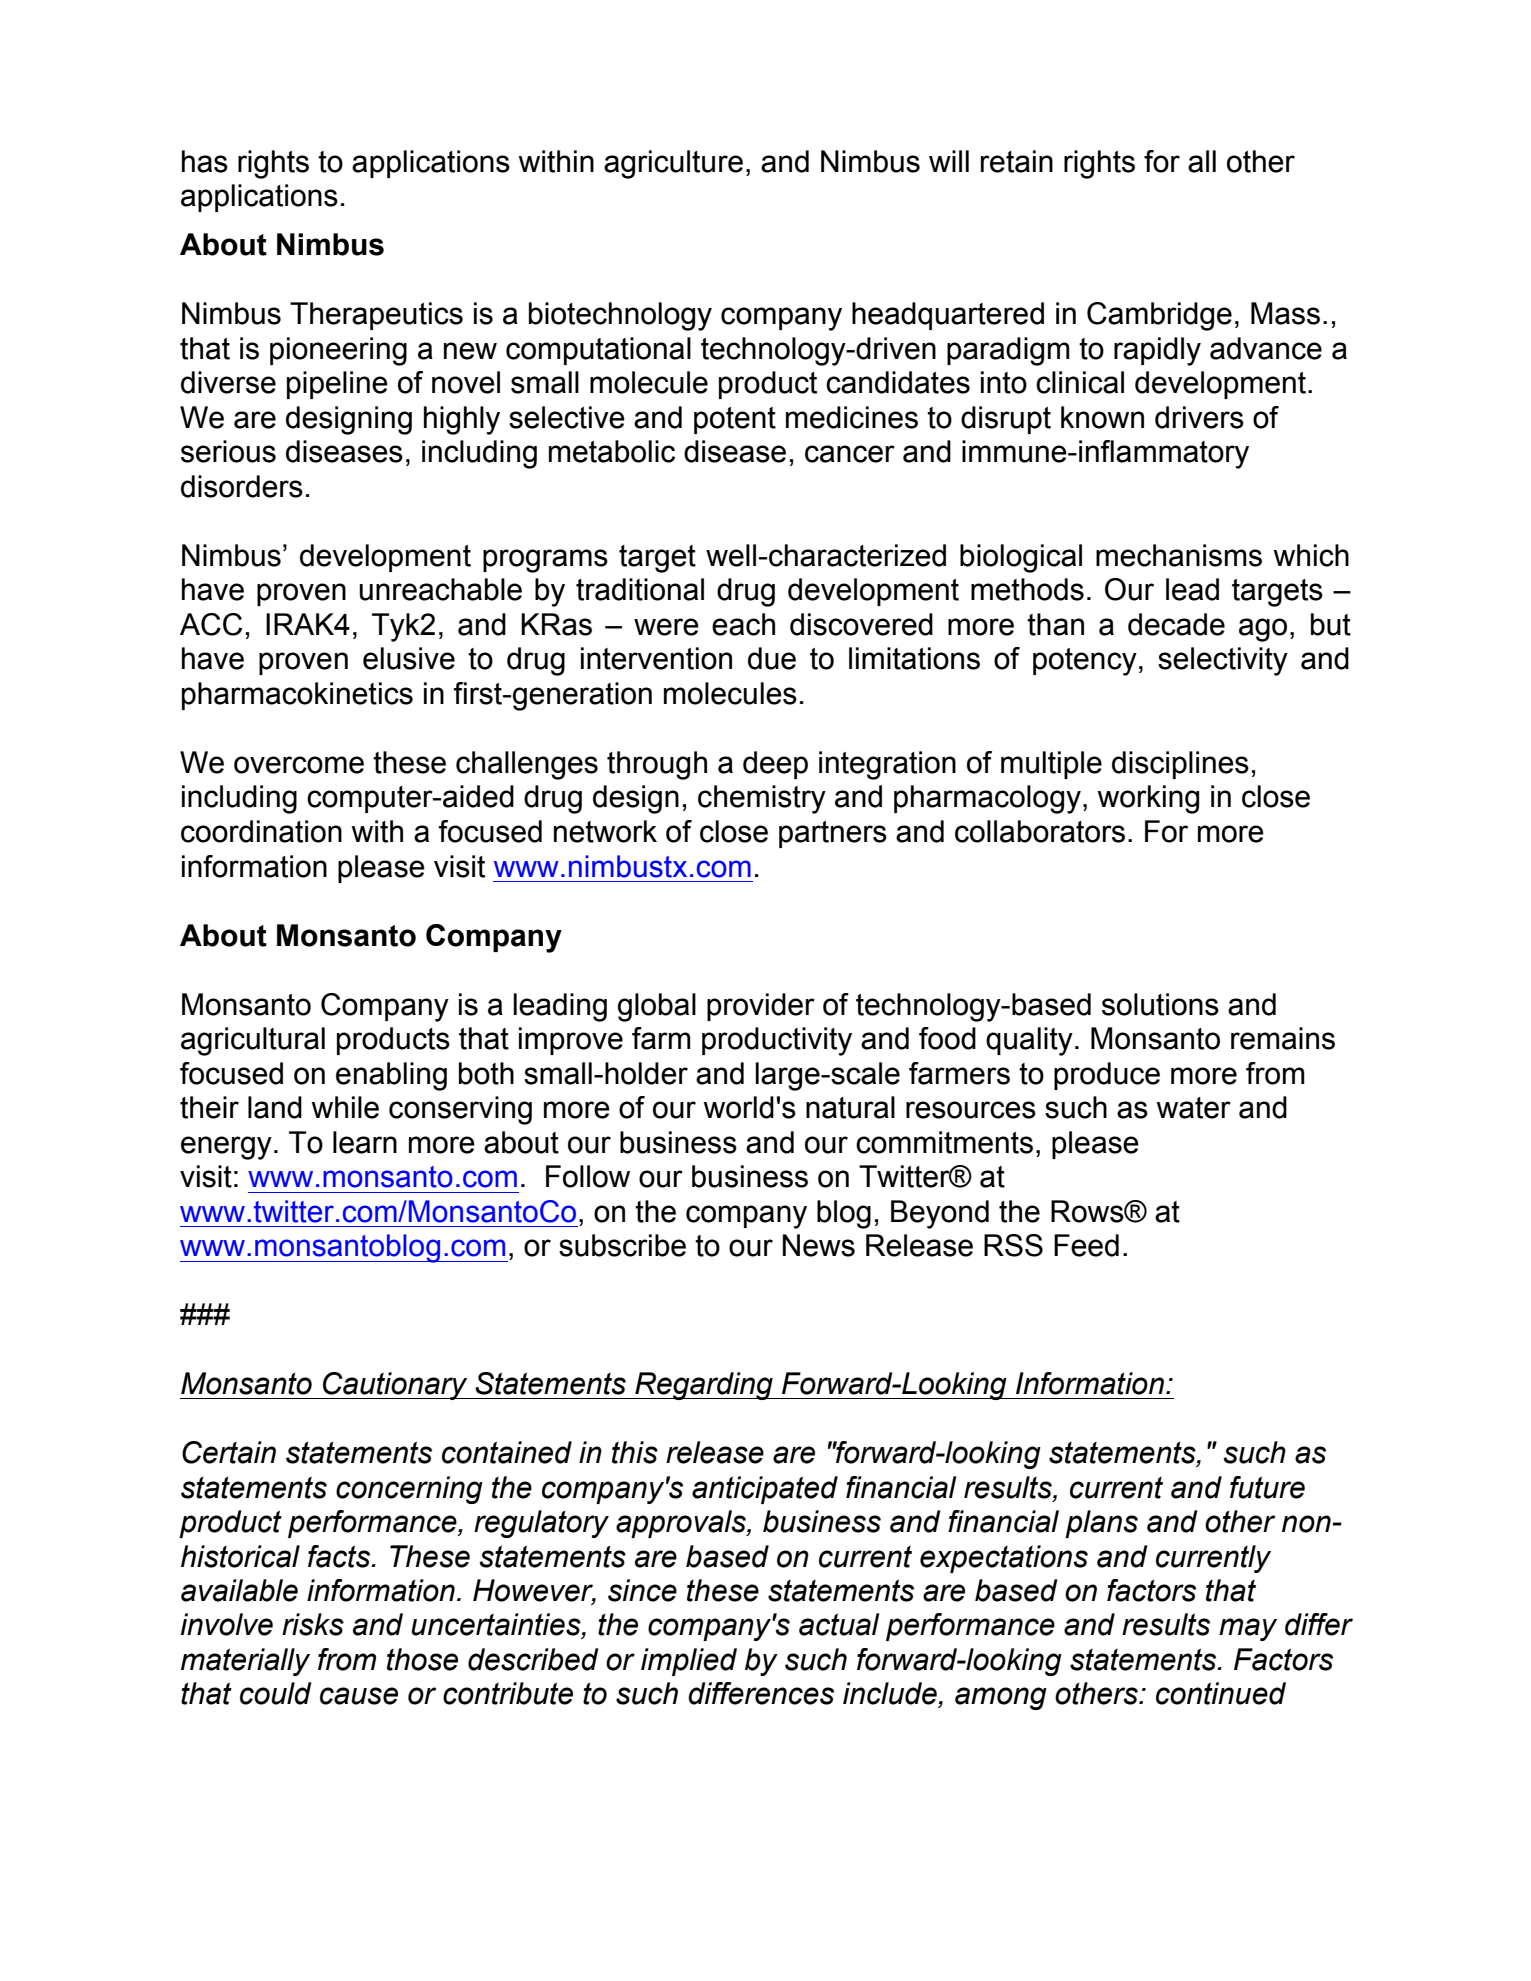 This document has width=1531, height=1981. What do you see at coordinates (673, 164) in the document?
I see `agriculture` at bounding box center [673, 164].
